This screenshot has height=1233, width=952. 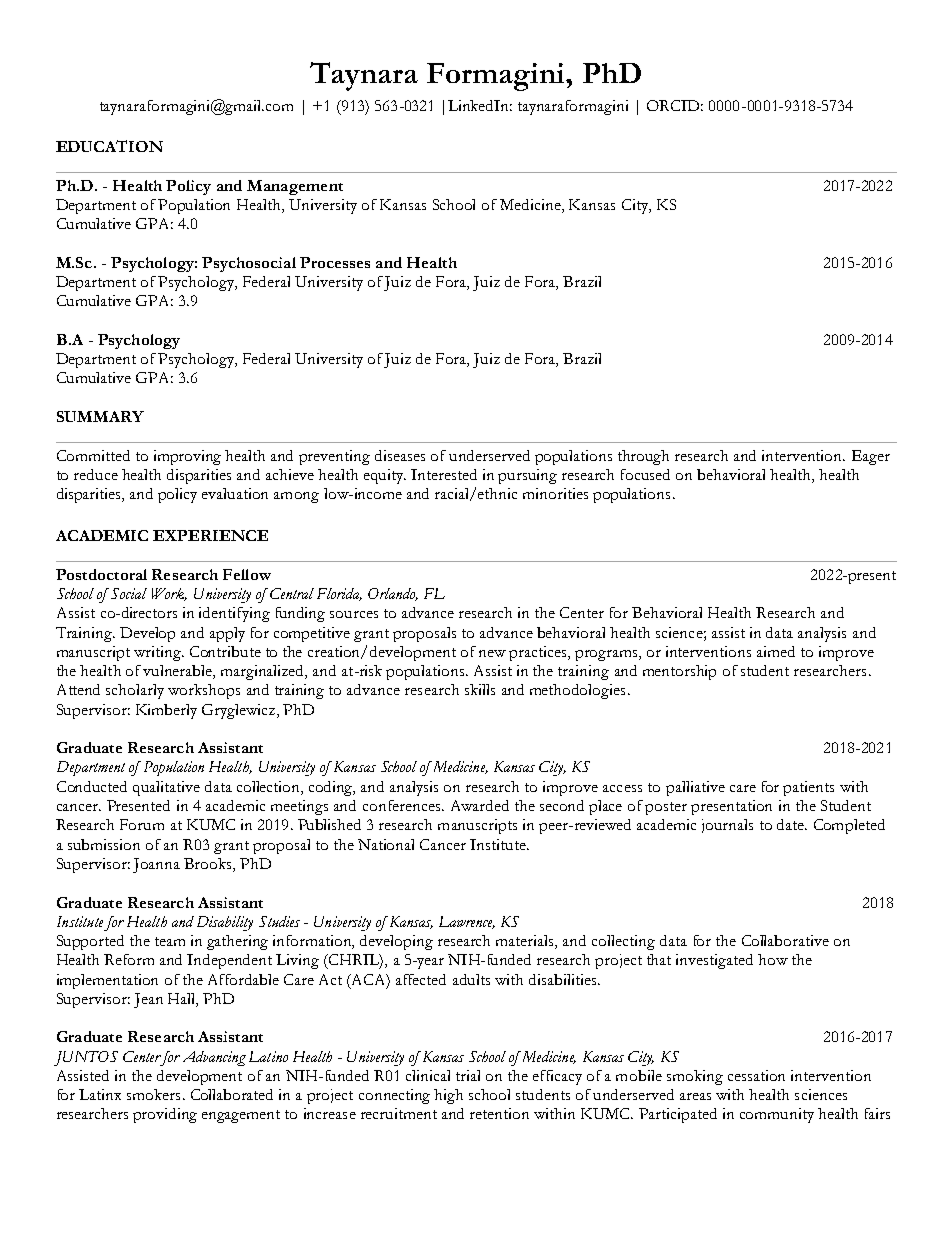 What do you see at coordinates (480, 805) in the screenshot?
I see `Awarded` at bounding box center [480, 805].
